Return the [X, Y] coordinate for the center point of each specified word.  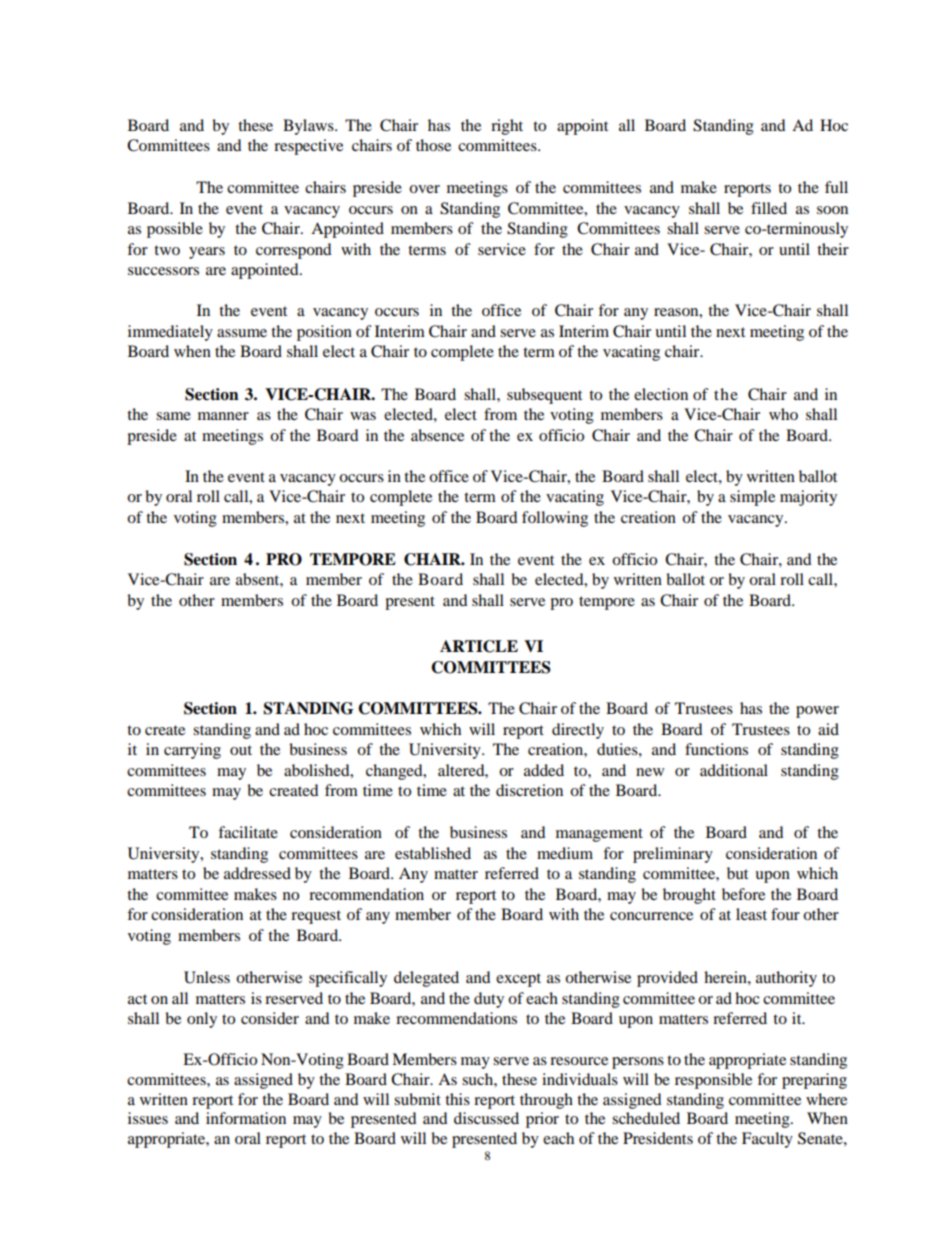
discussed [486, 1118]
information [246, 1118]
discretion [529, 790]
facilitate [248, 832]
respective [308, 147]
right [507, 127]
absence [437, 435]
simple [752, 498]
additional [734, 770]
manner [223, 416]
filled [769, 208]
